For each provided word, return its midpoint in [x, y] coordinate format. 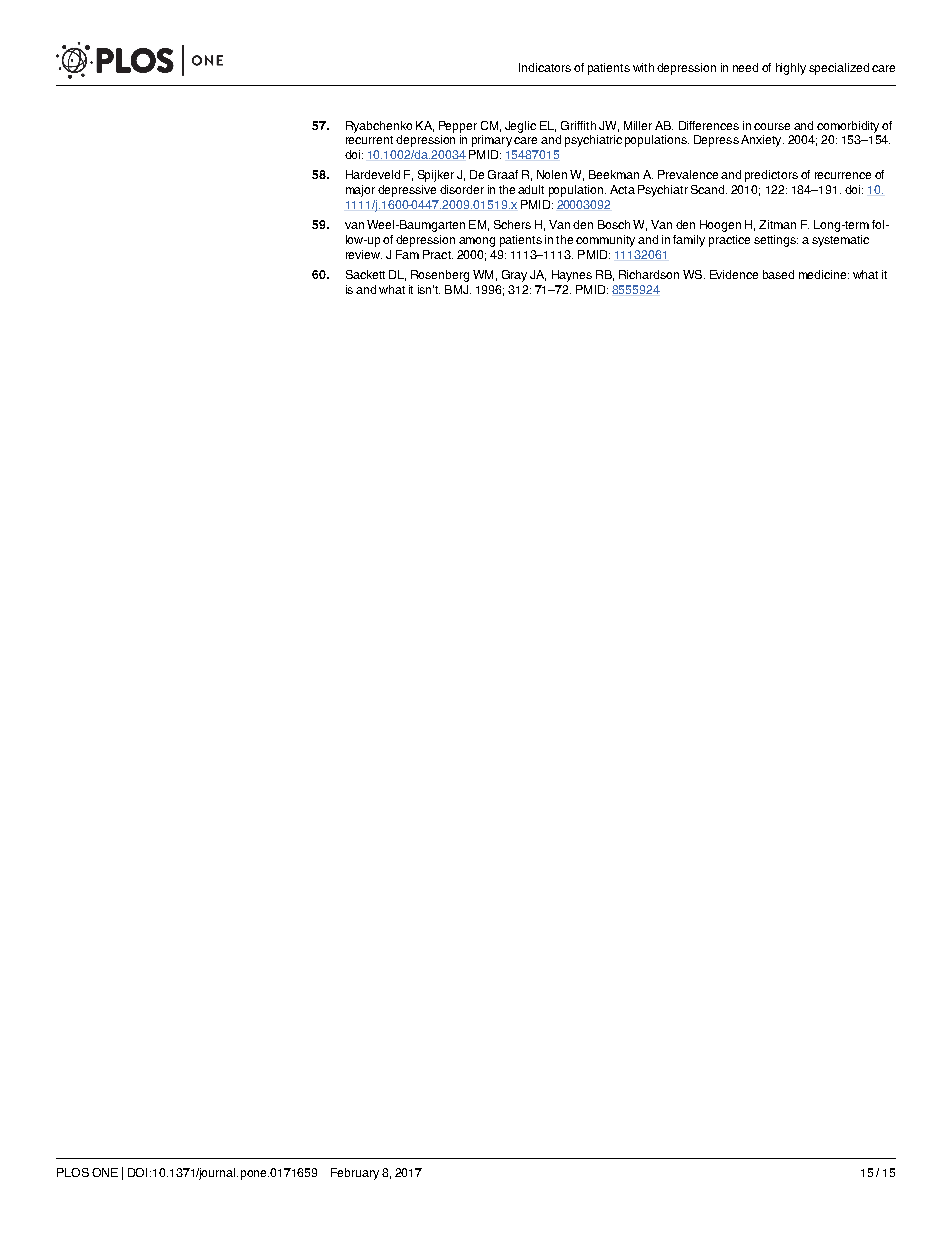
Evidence [734, 274]
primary [492, 141]
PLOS [73, 1172]
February [355, 1174]
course [772, 126]
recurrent [369, 140]
